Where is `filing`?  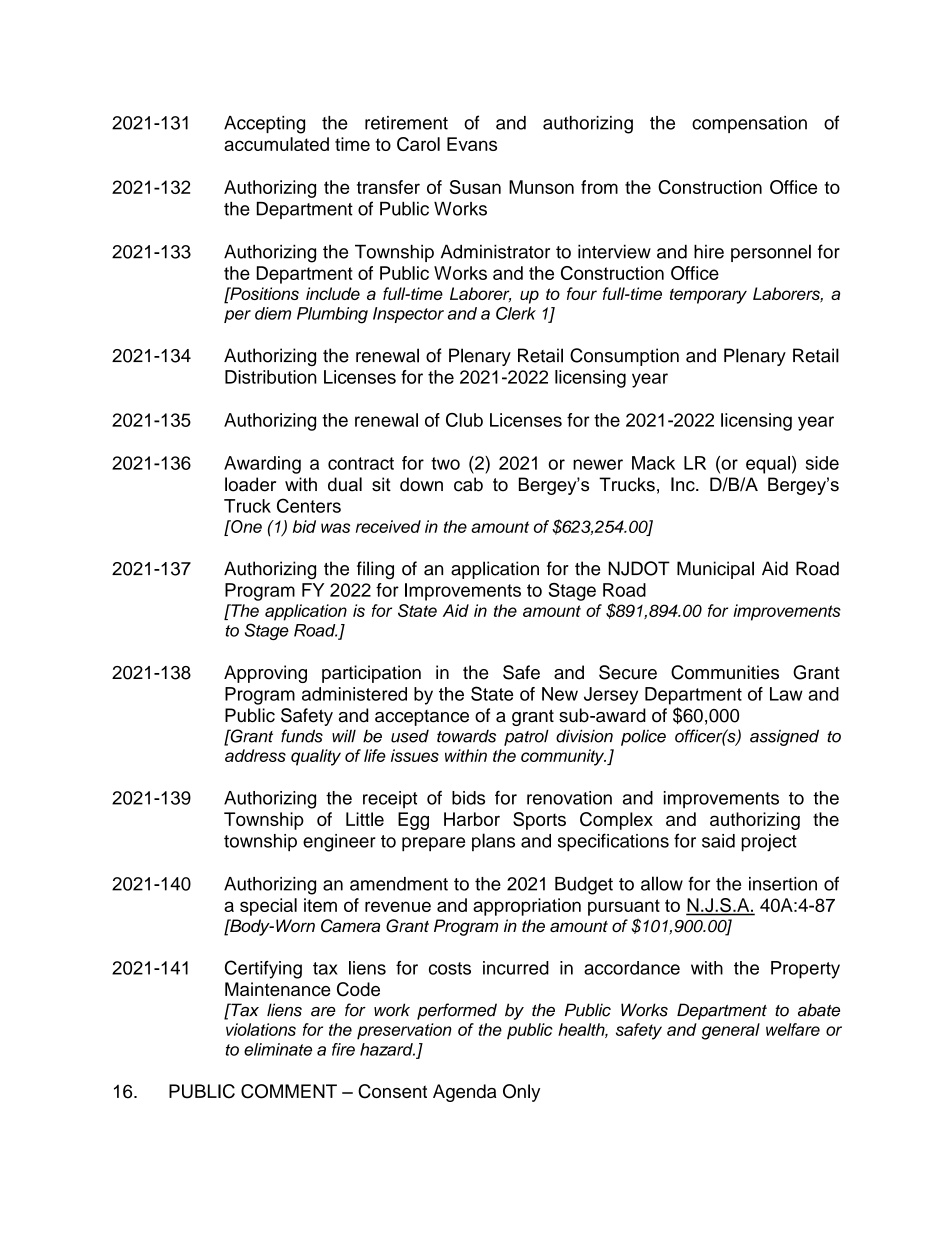
filing is located at coordinates (375, 570).
